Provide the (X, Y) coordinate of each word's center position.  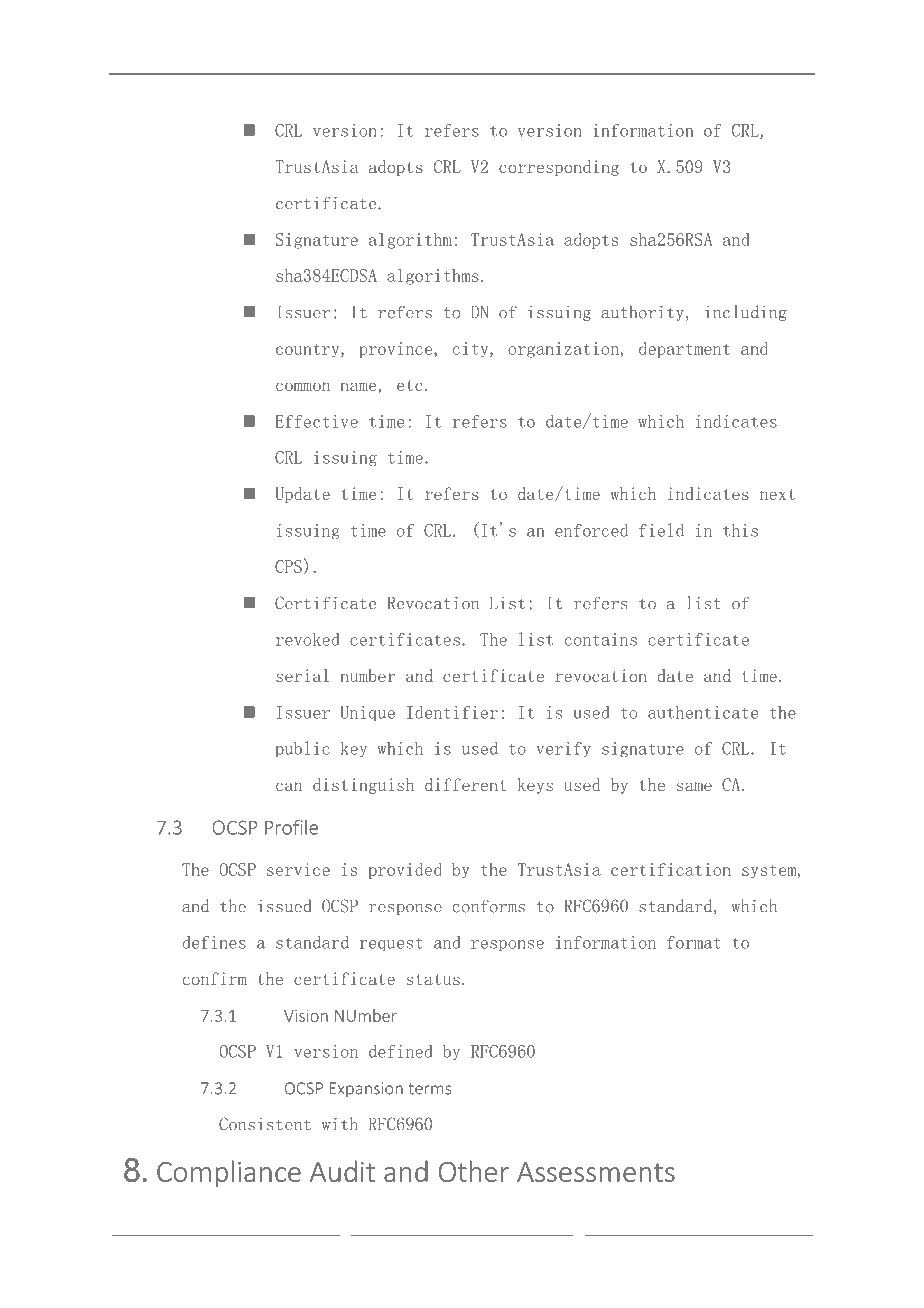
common (303, 386)
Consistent (265, 1124)
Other (474, 1171)
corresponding (559, 168)
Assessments (596, 1172)
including (746, 313)
